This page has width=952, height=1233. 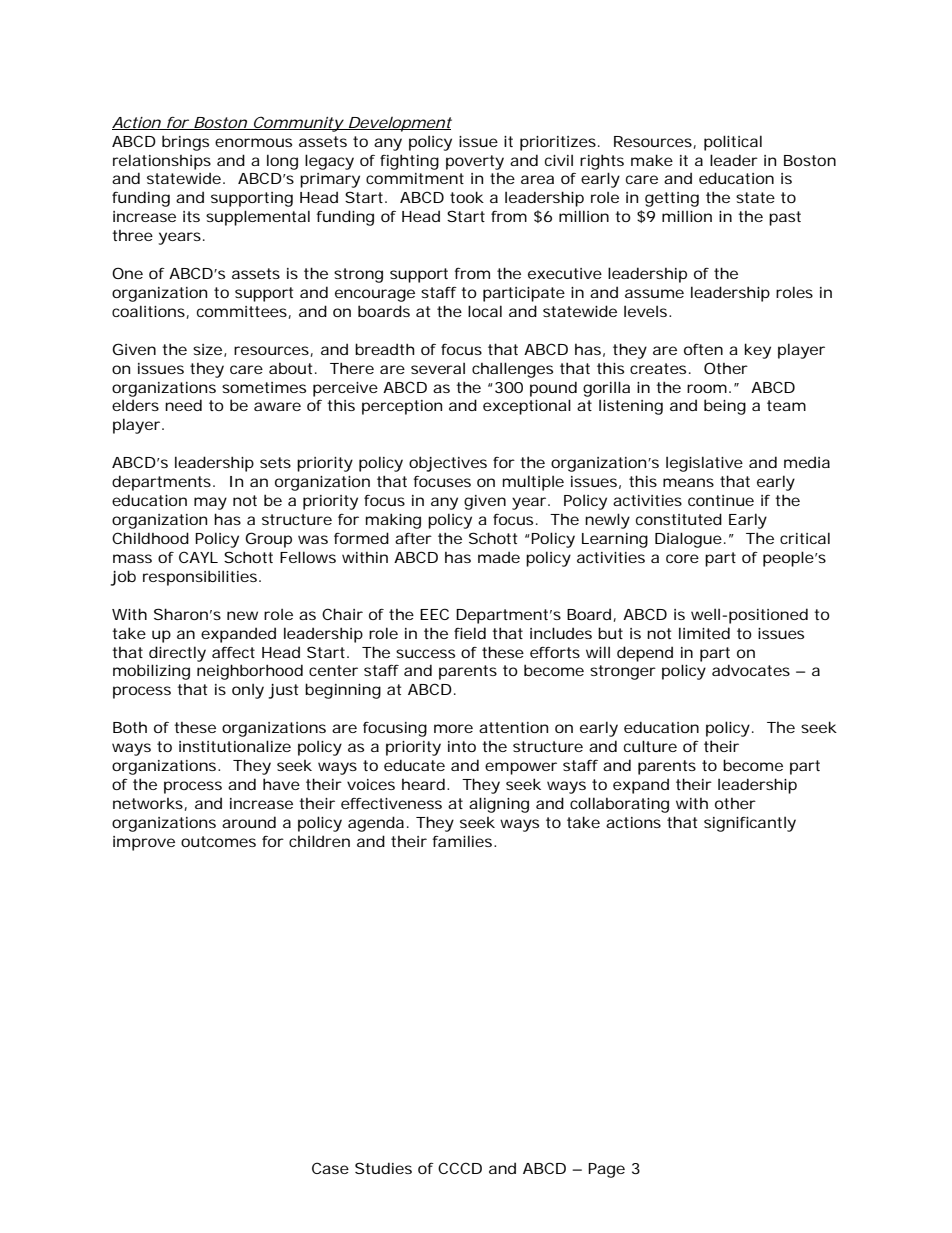 I want to click on directly, so click(x=177, y=654).
